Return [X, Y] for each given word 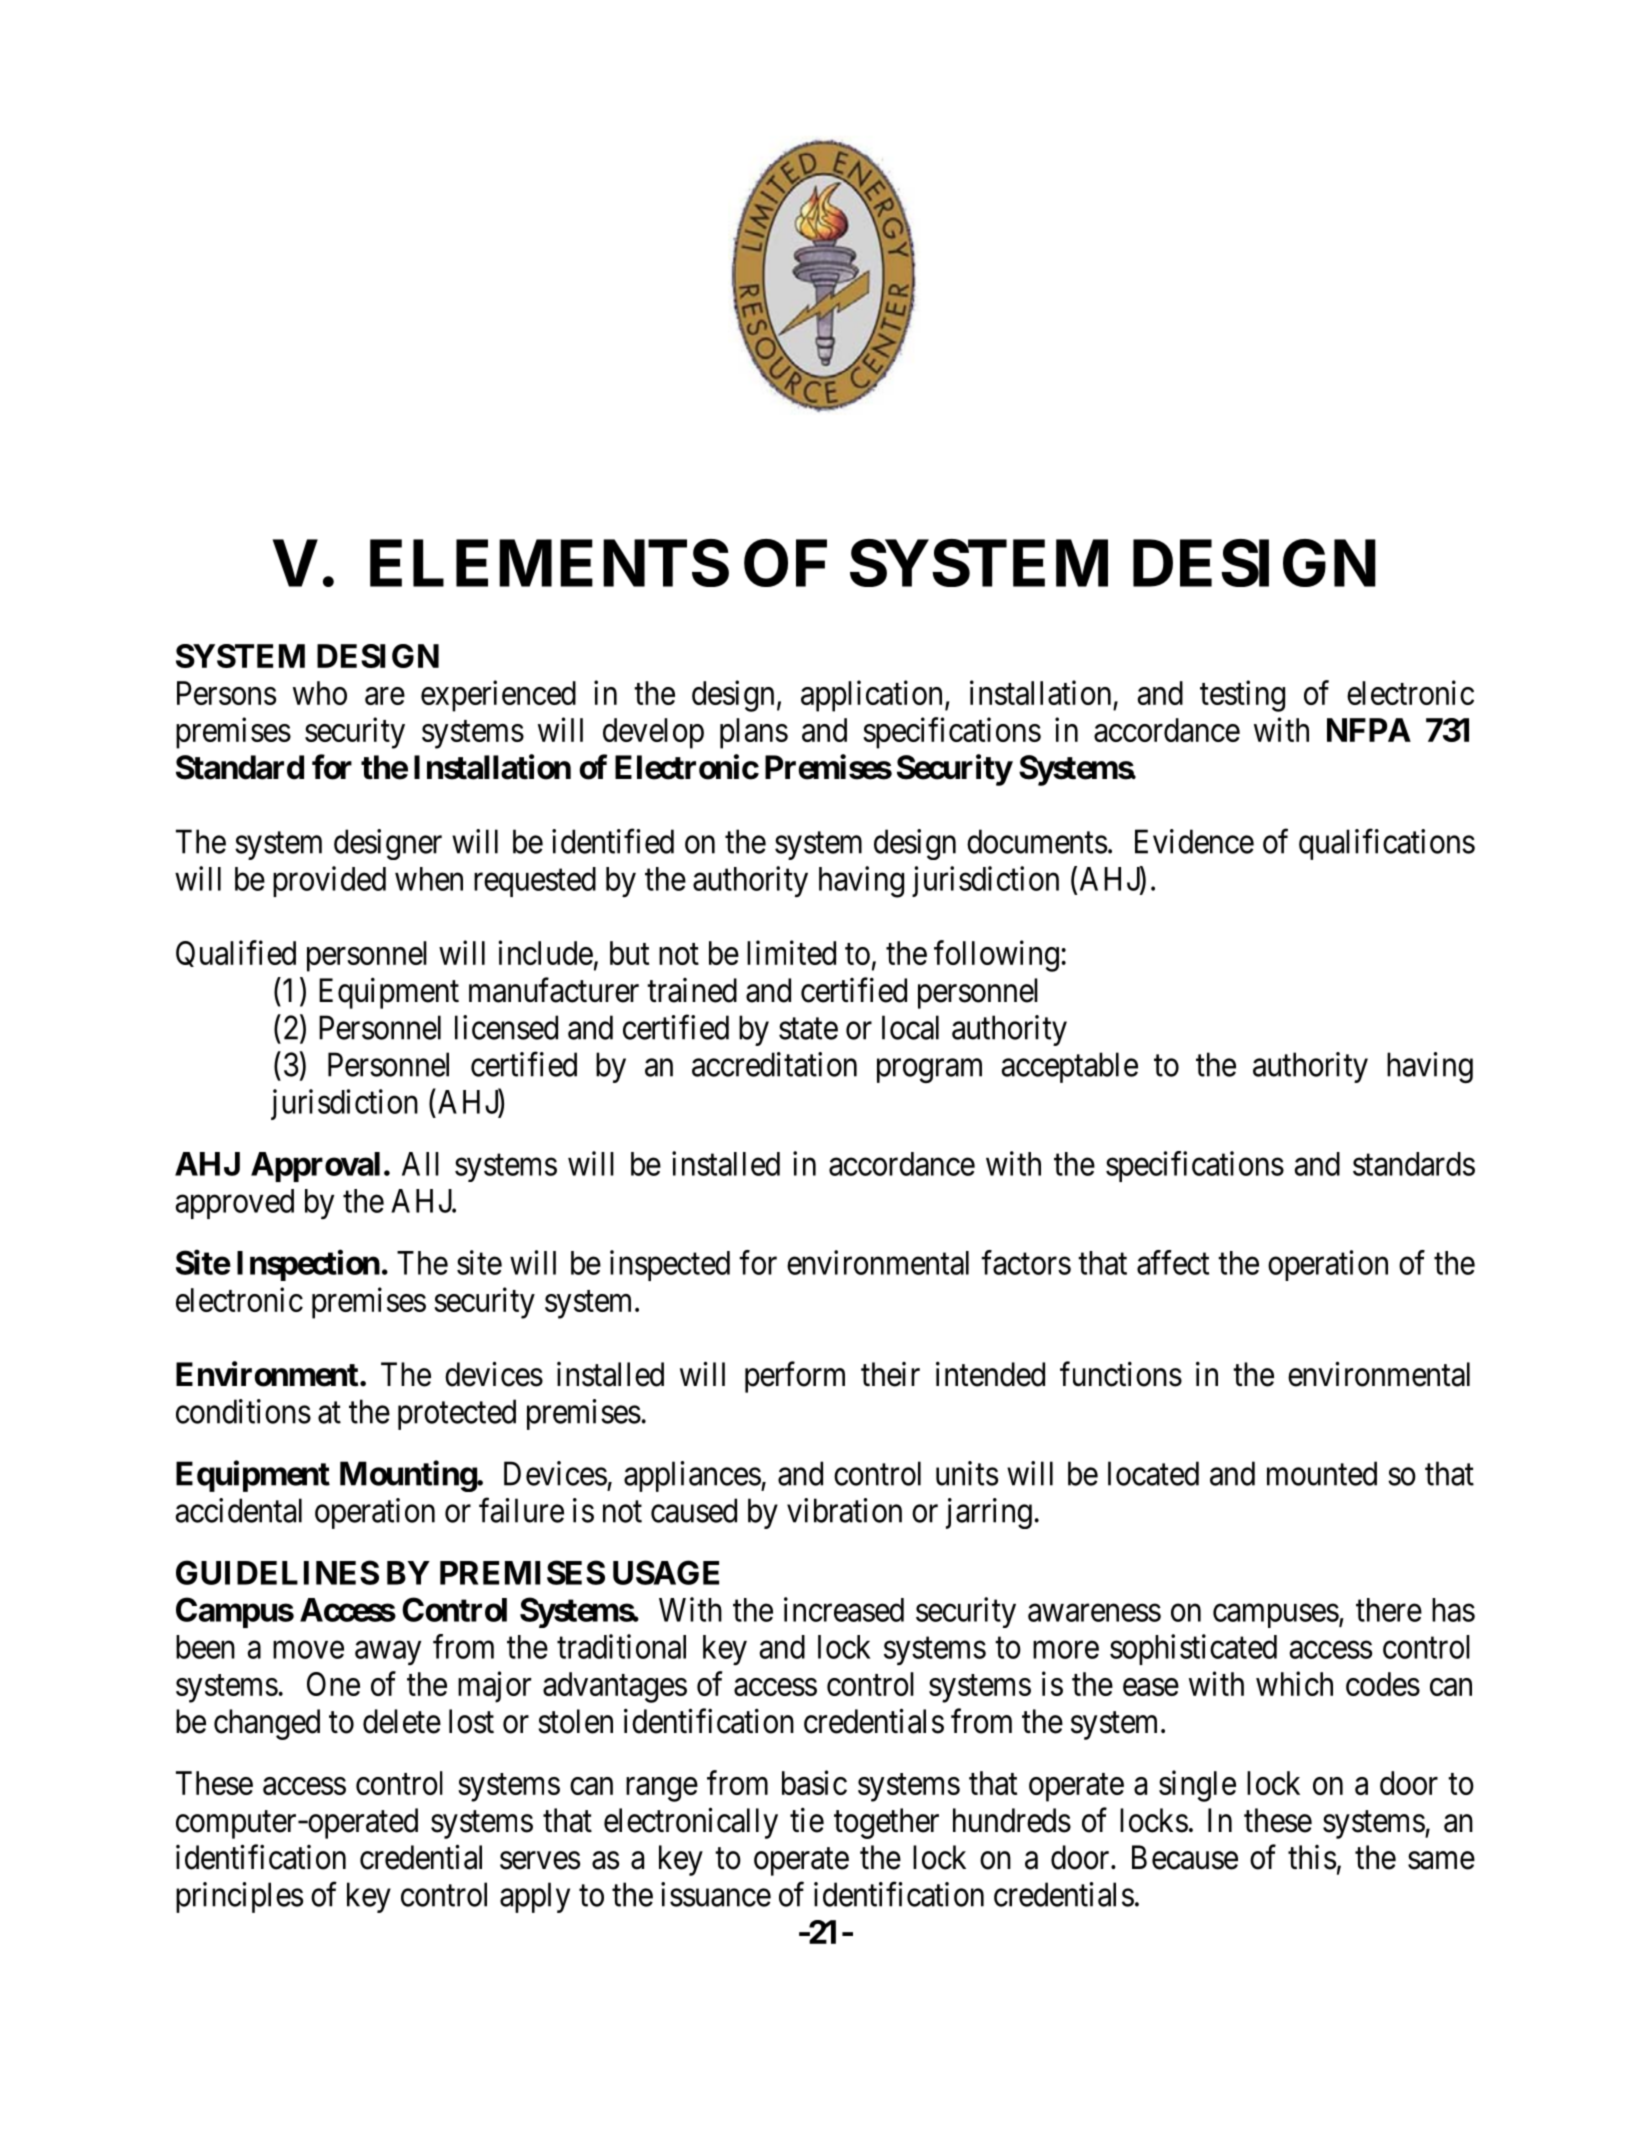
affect [1173, 1262]
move [308, 1650]
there [1389, 1610]
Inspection [308, 1265]
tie [807, 1820]
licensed [506, 1027]
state [808, 1029]
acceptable [1070, 1067]
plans [754, 733]
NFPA [1369, 730]
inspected [670, 1265]
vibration [844, 1510]
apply [535, 1897]
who [320, 693]
